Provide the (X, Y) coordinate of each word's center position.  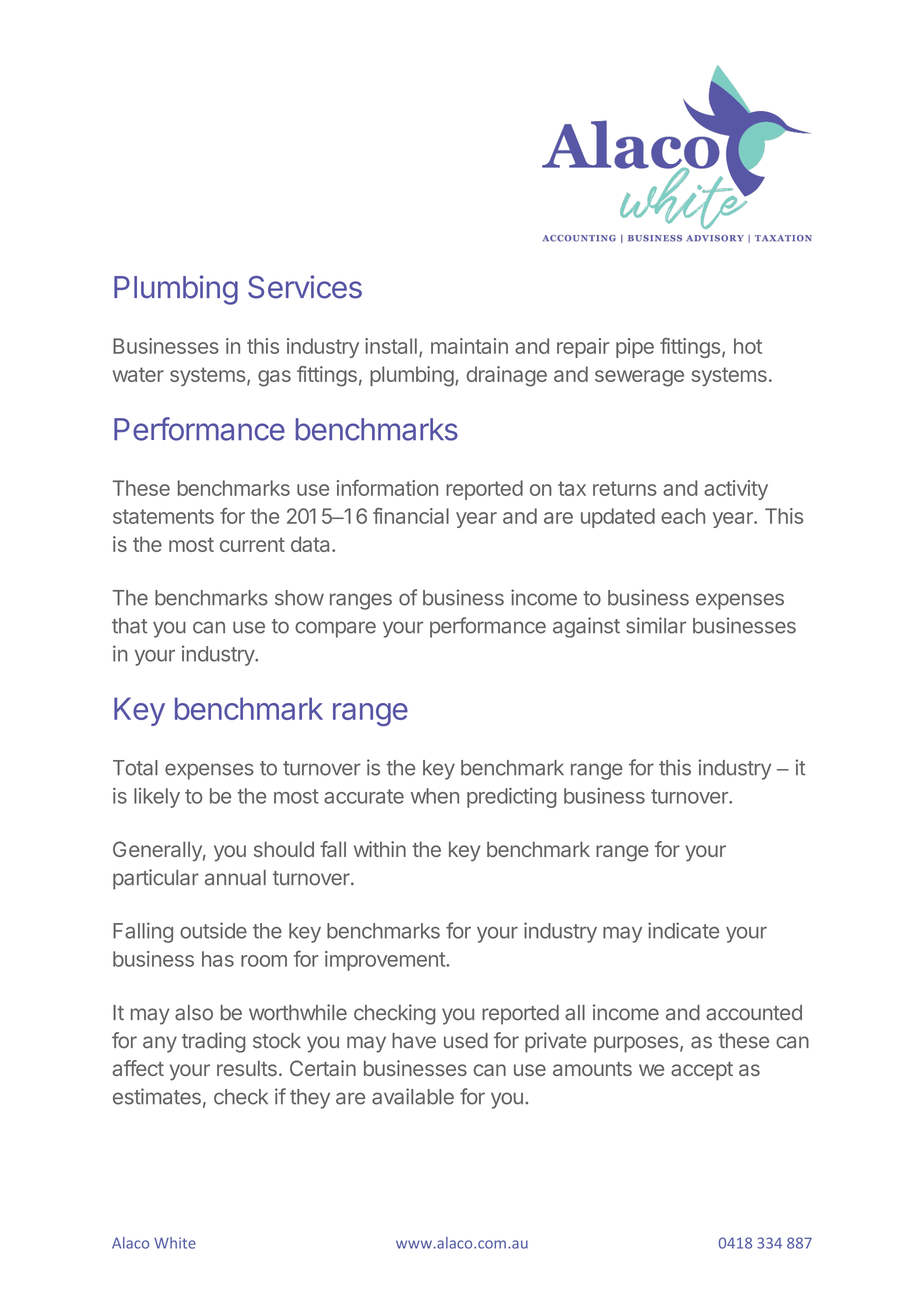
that (130, 626)
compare (335, 629)
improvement (386, 961)
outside (213, 930)
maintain (469, 346)
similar (656, 625)
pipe (635, 348)
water (138, 374)
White (175, 1243)
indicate (683, 930)
